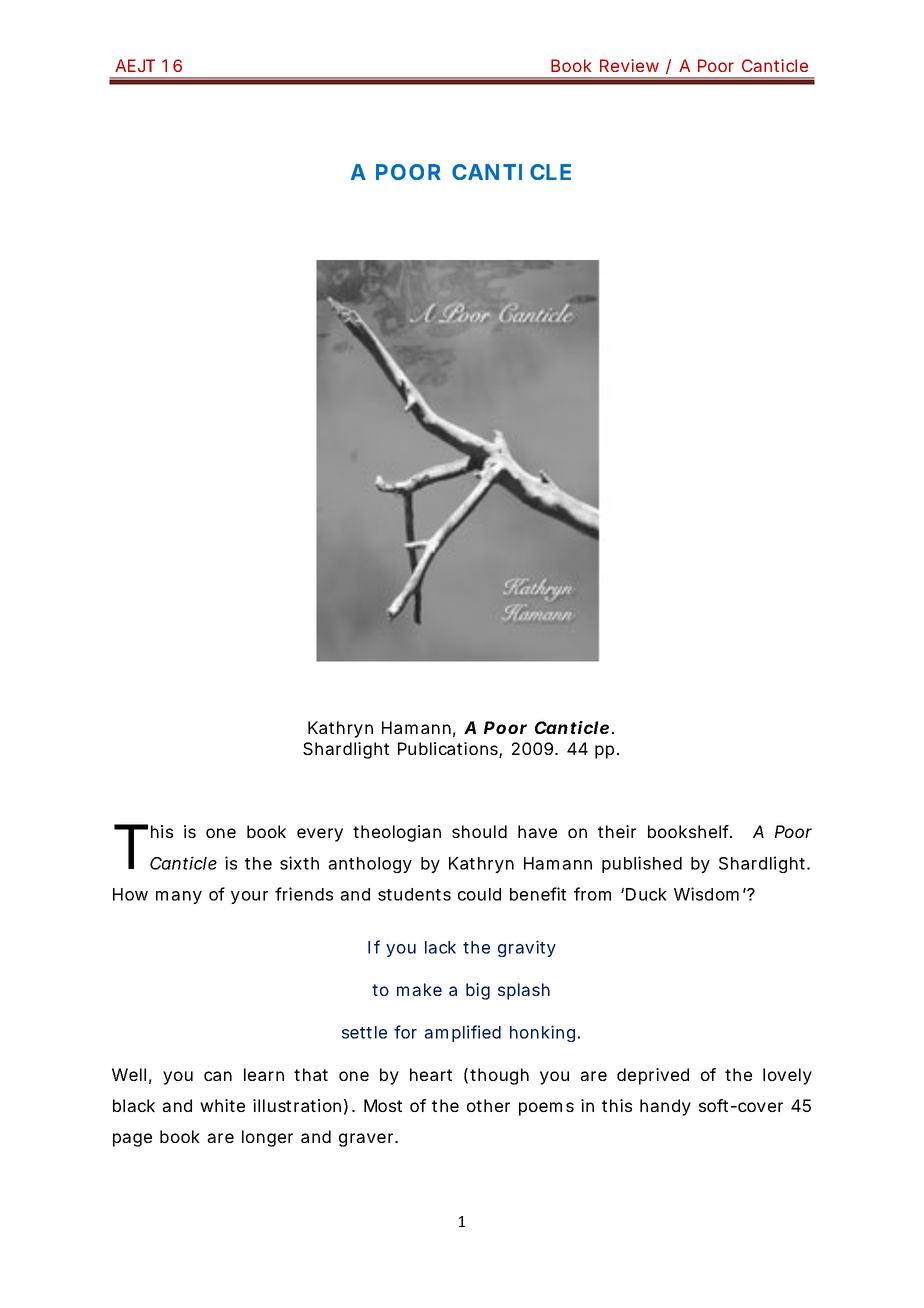 The height and width of the screenshot is (1308, 924). I want to click on theologian, so click(397, 833).
